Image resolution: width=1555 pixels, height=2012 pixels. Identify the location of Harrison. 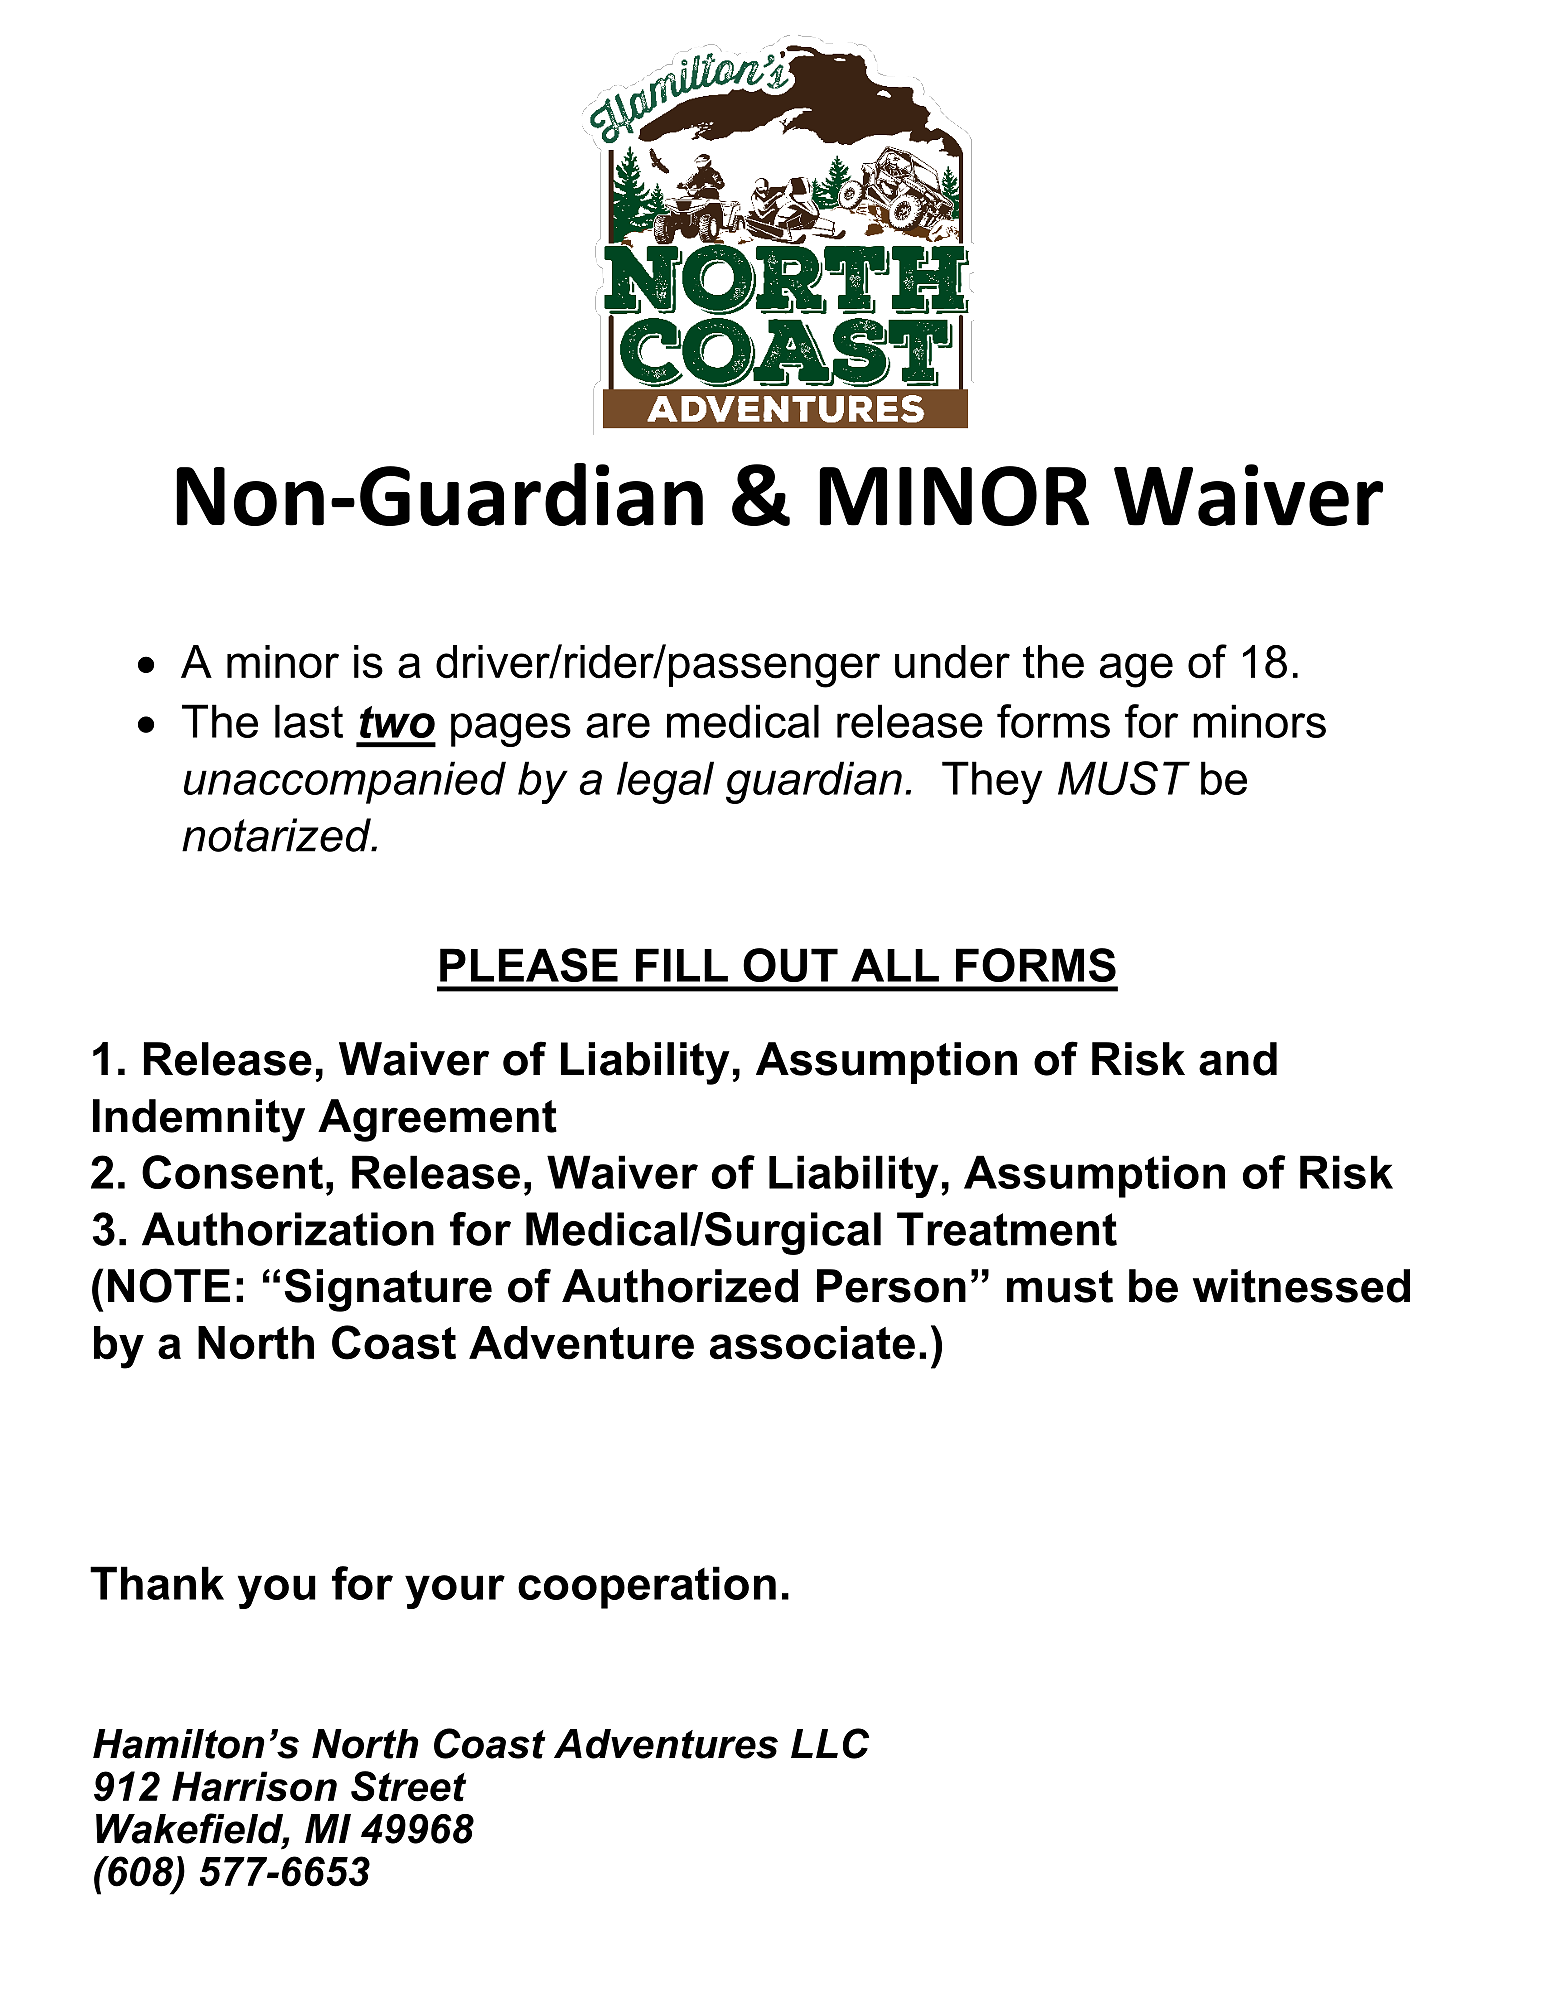
(254, 1786).
